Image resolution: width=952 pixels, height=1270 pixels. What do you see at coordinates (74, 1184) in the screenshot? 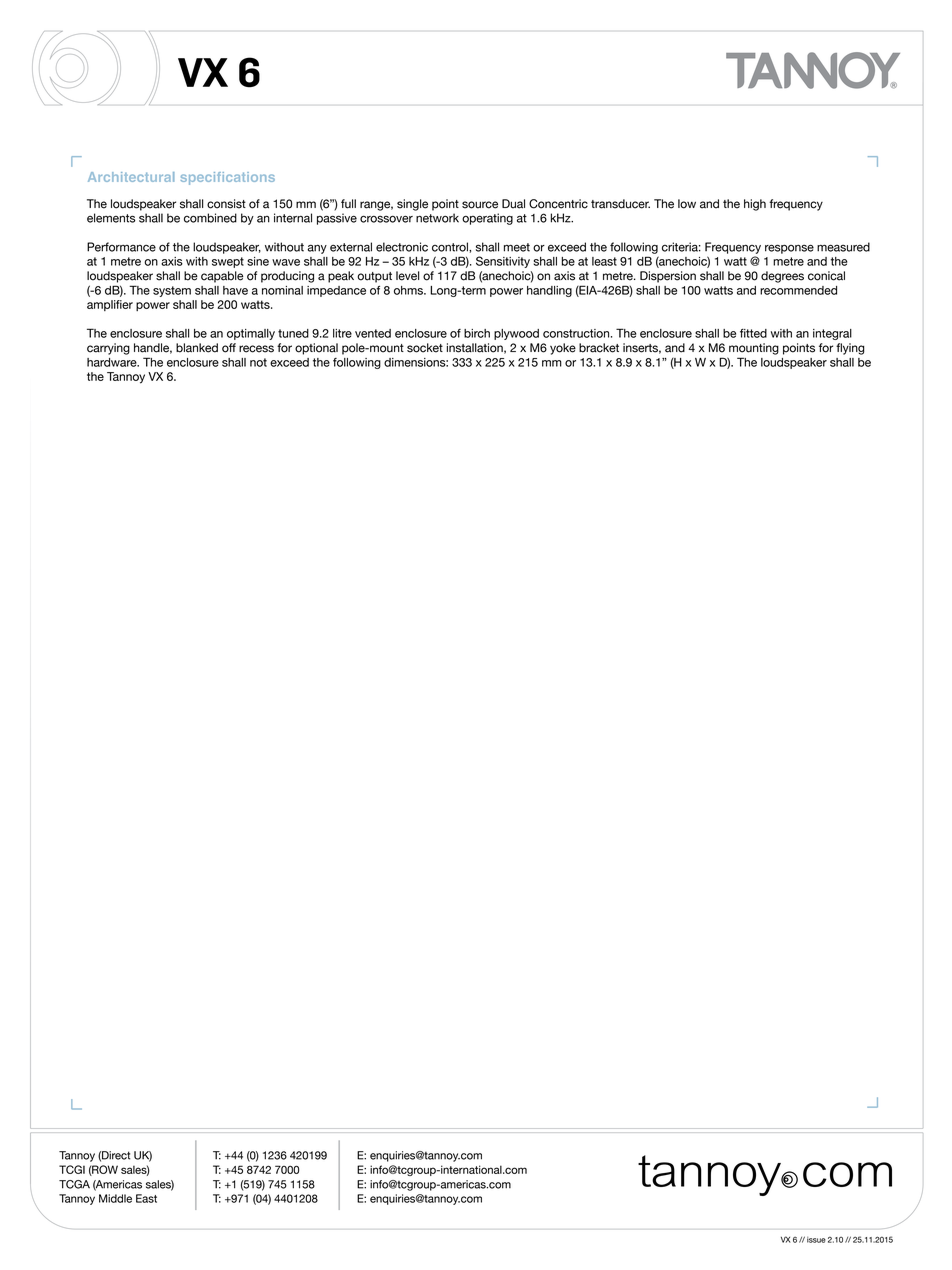
I see `TCGA` at bounding box center [74, 1184].
